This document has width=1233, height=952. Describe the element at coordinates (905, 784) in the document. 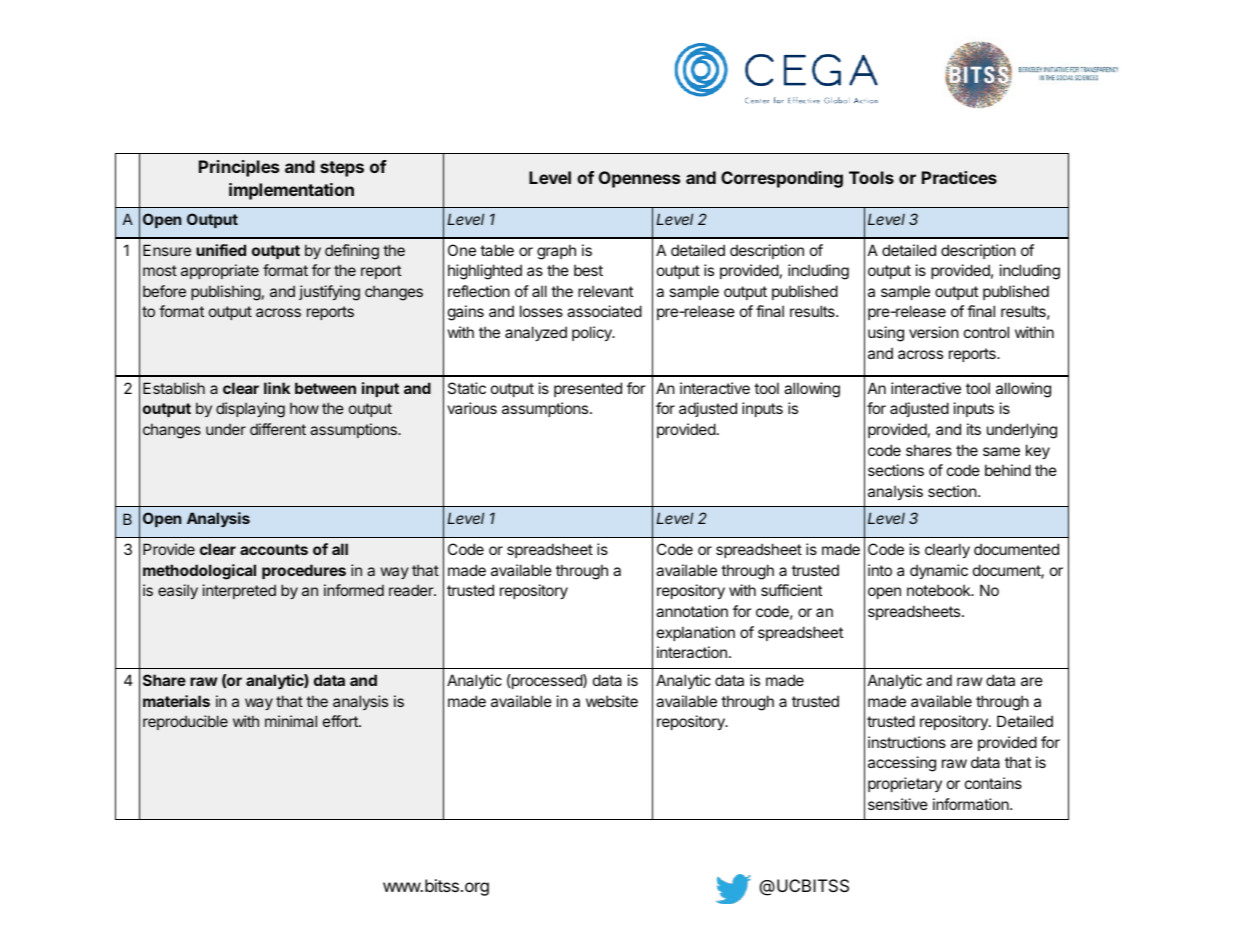

I see `proprietary` at that location.
